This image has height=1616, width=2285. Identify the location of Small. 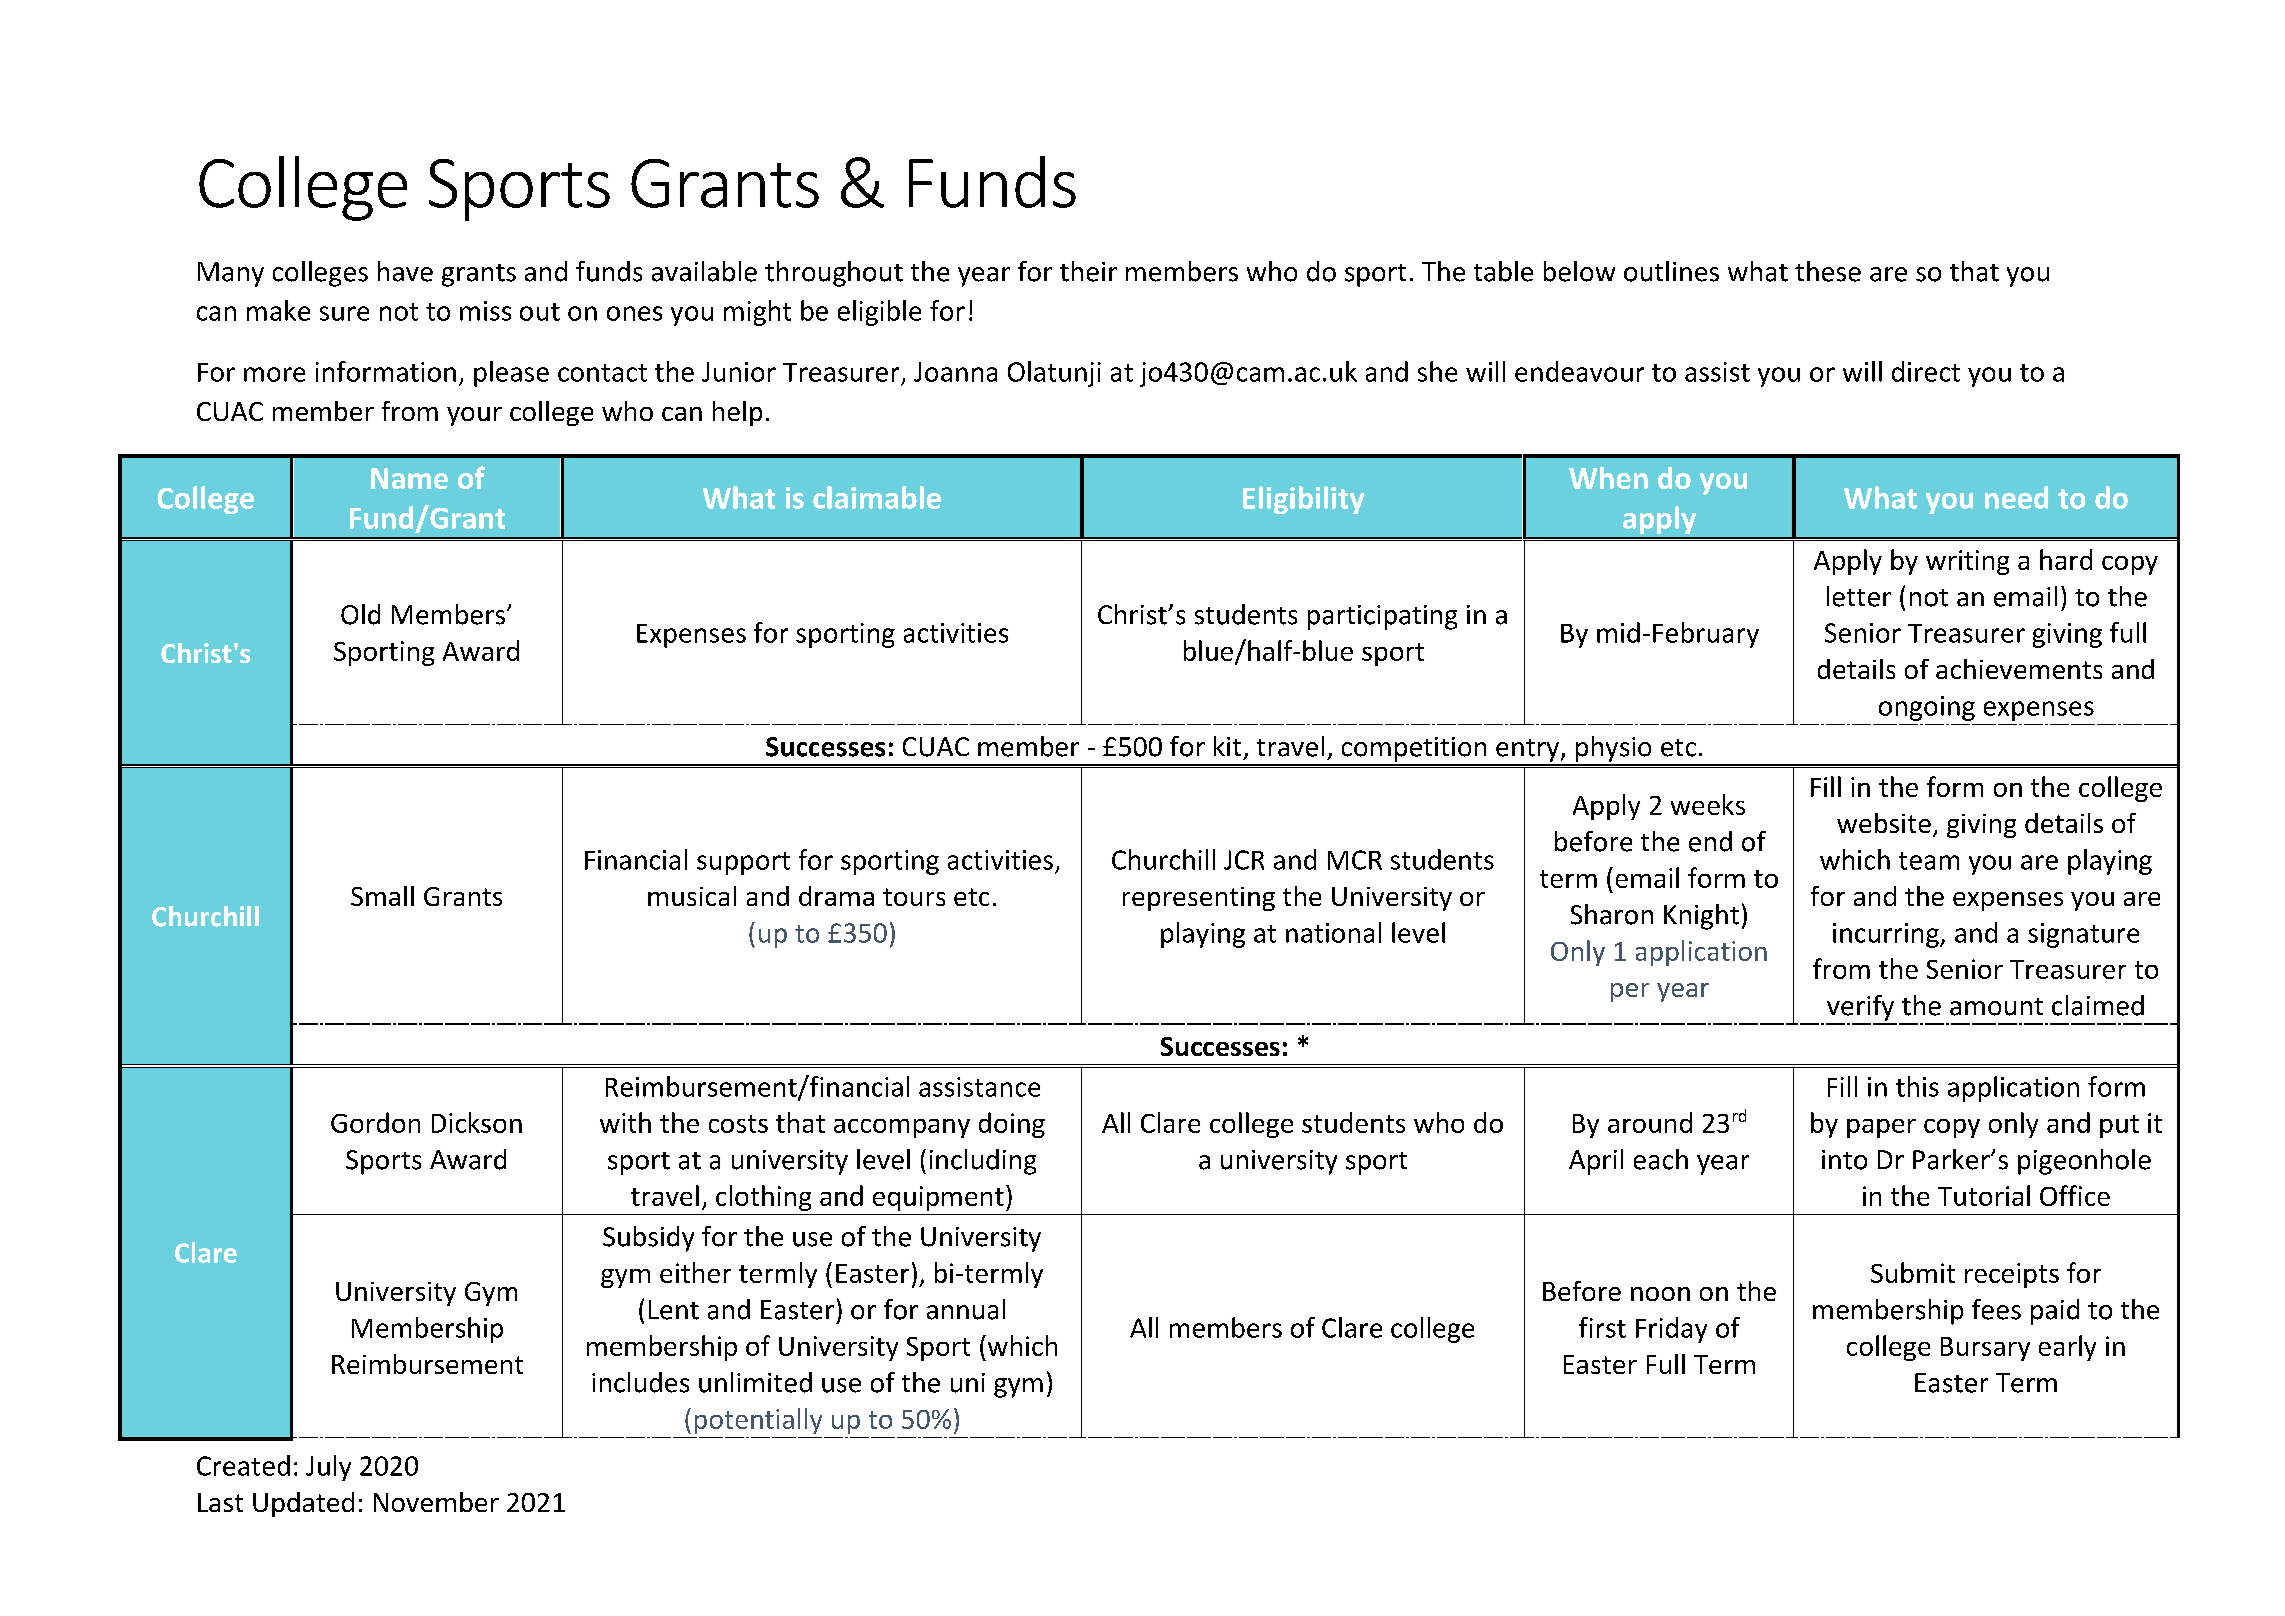
(382, 896).
